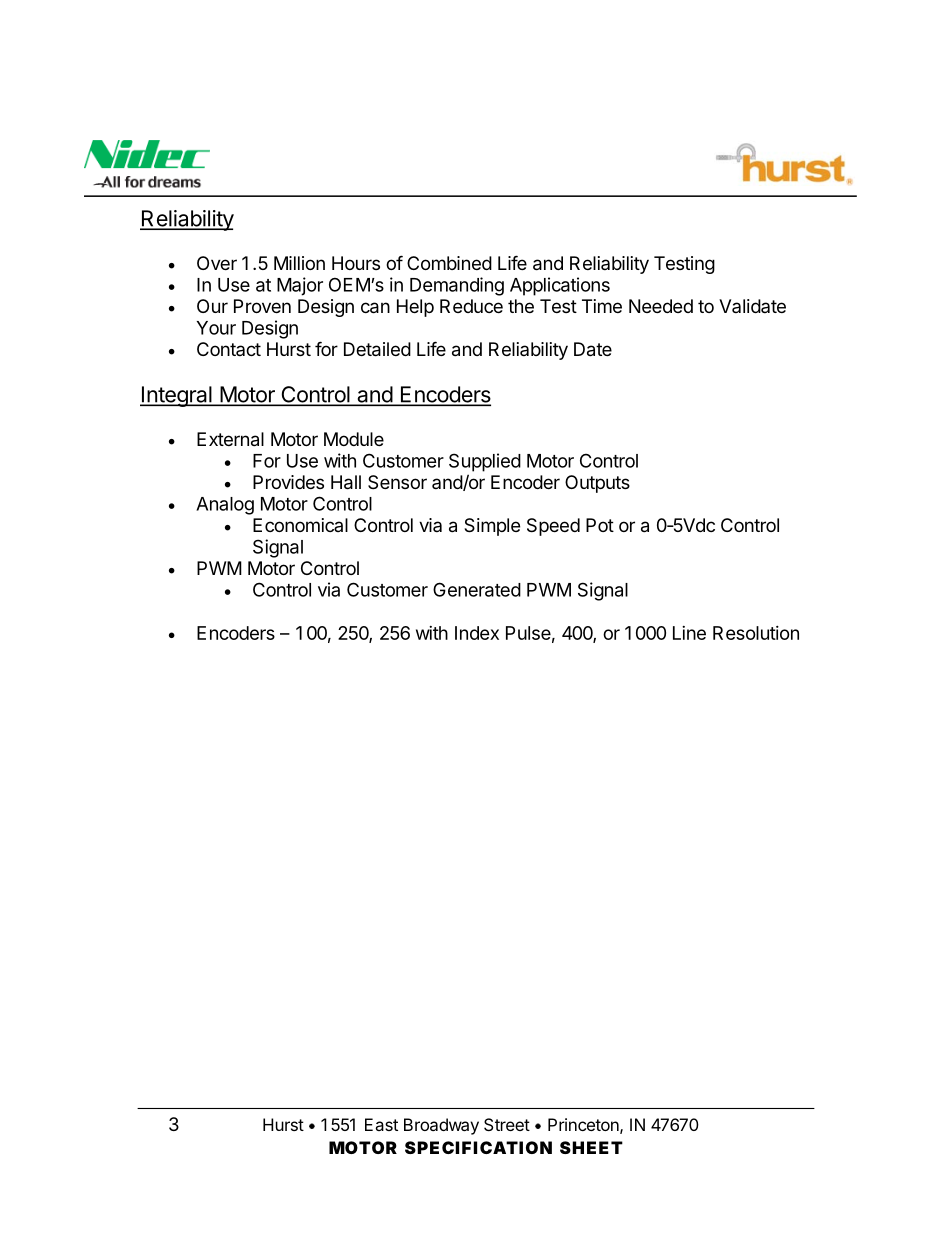 The height and width of the screenshot is (1233, 952). Describe the element at coordinates (300, 525) in the screenshot. I see `Economical` at that location.
